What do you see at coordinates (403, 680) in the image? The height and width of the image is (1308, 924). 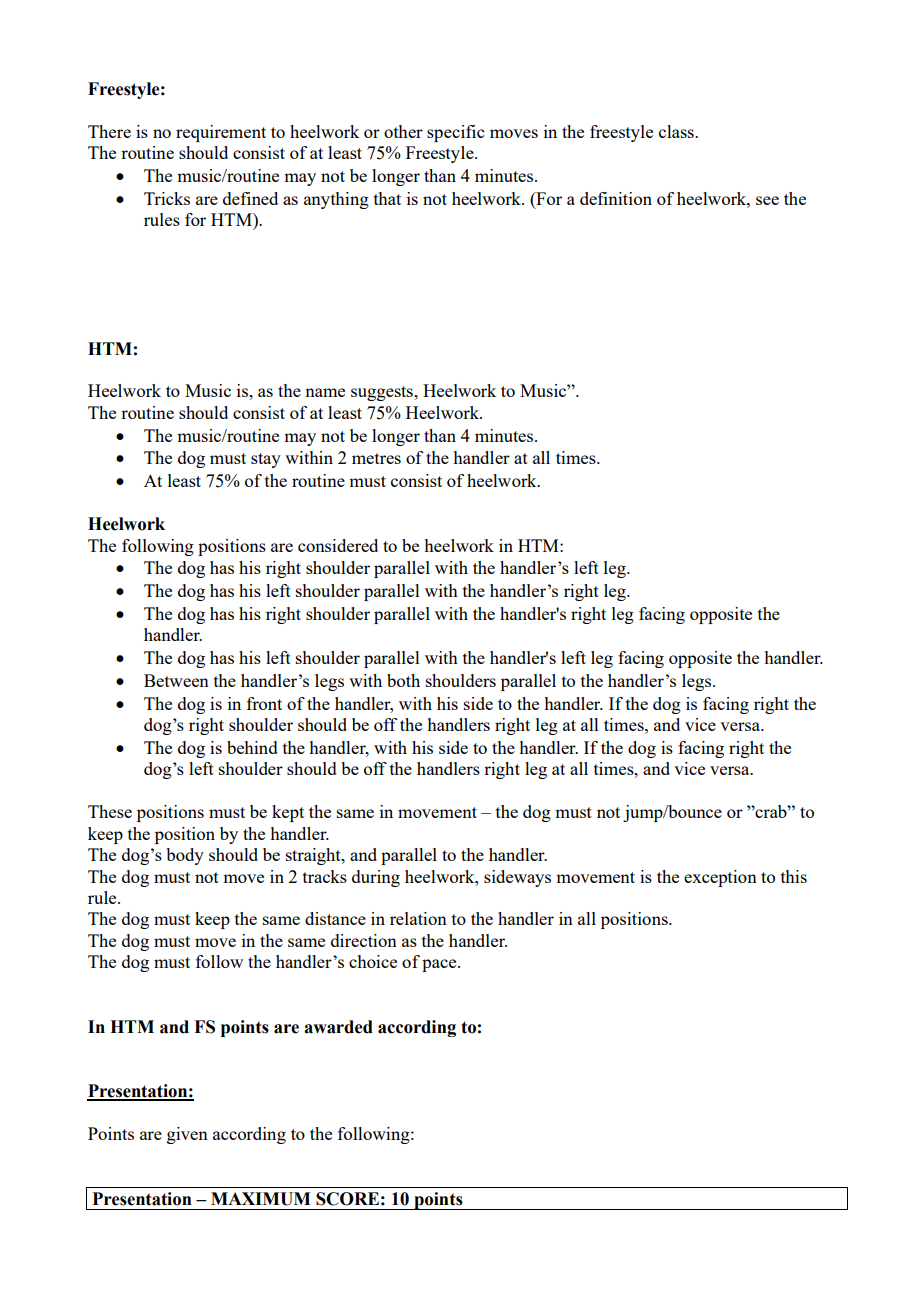 I see `both` at bounding box center [403, 680].
